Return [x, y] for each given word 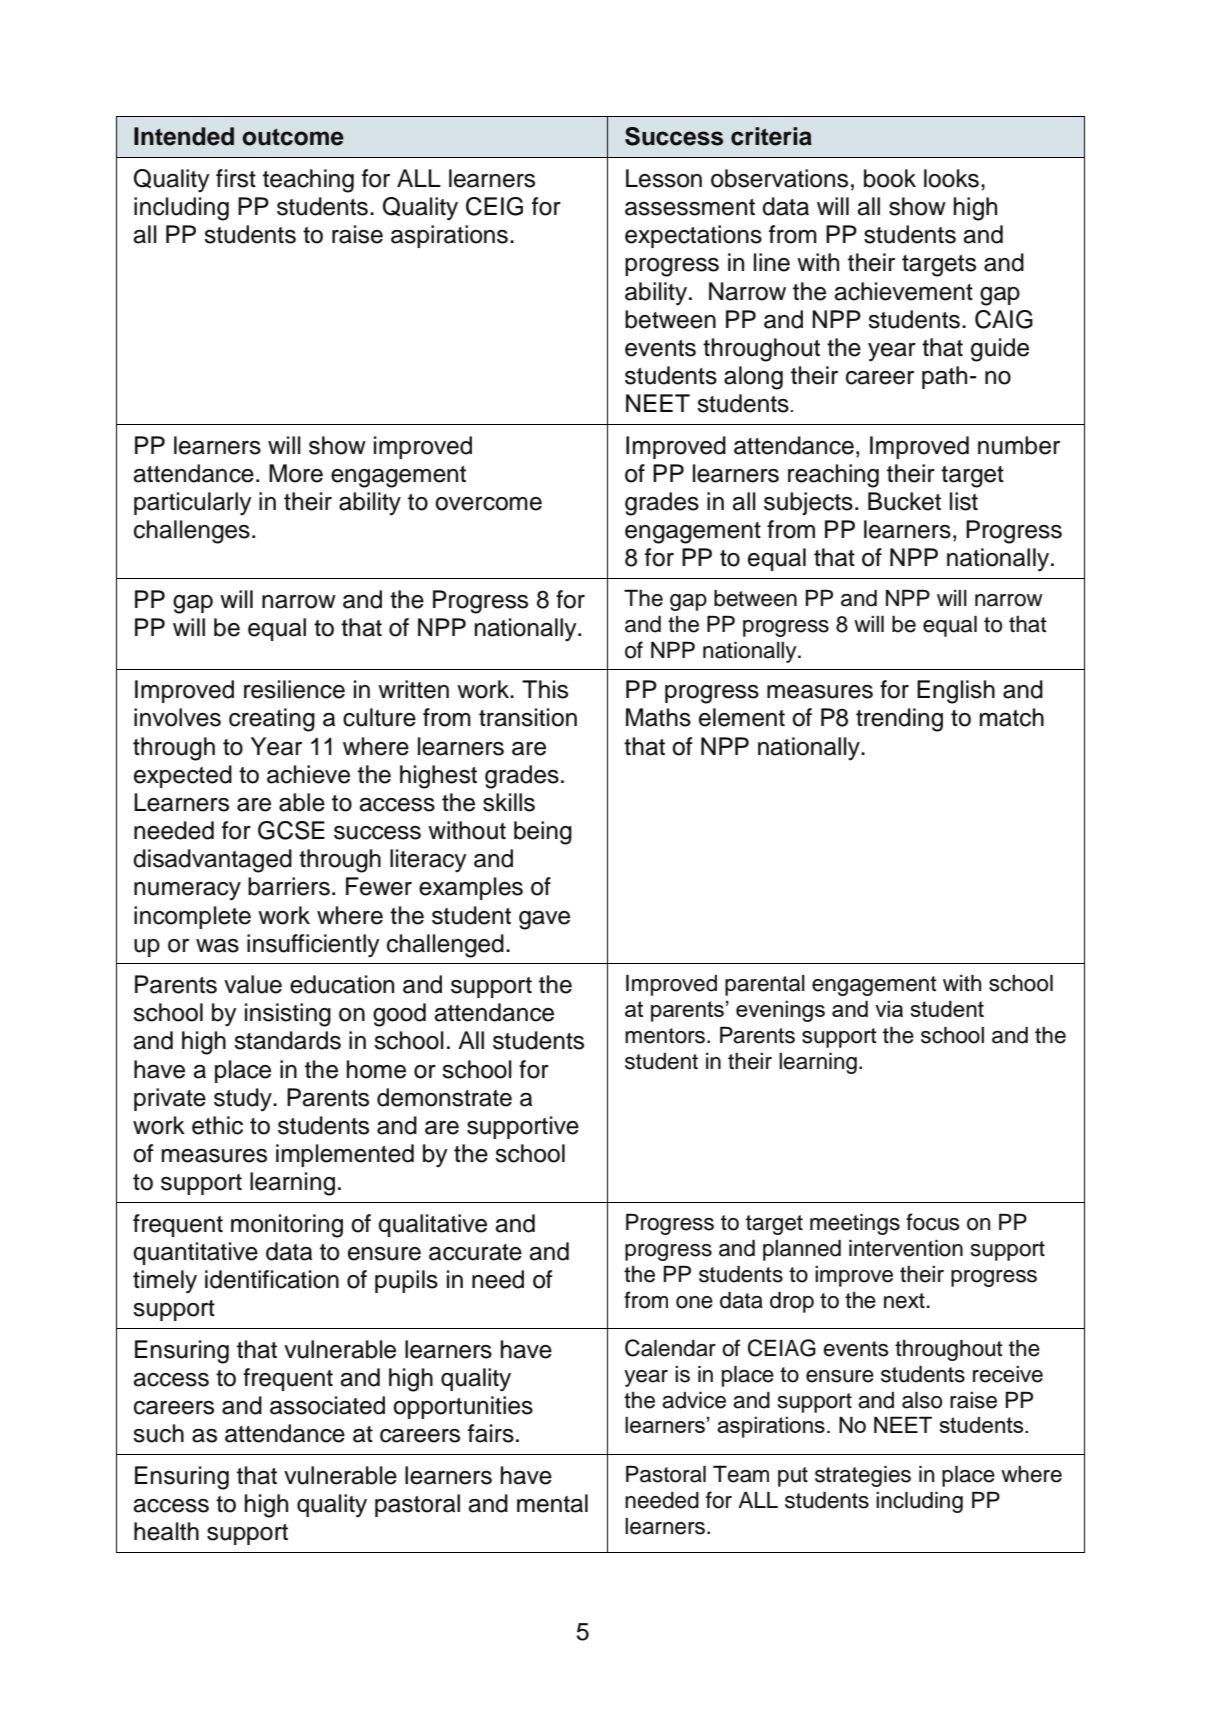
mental [552, 1503]
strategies [863, 1476]
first [236, 178]
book [890, 178]
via [889, 1008]
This [545, 689]
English [956, 692]
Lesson [664, 178]
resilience [294, 689]
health [166, 1531]
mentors [666, 1036]
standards [287, 1040]
